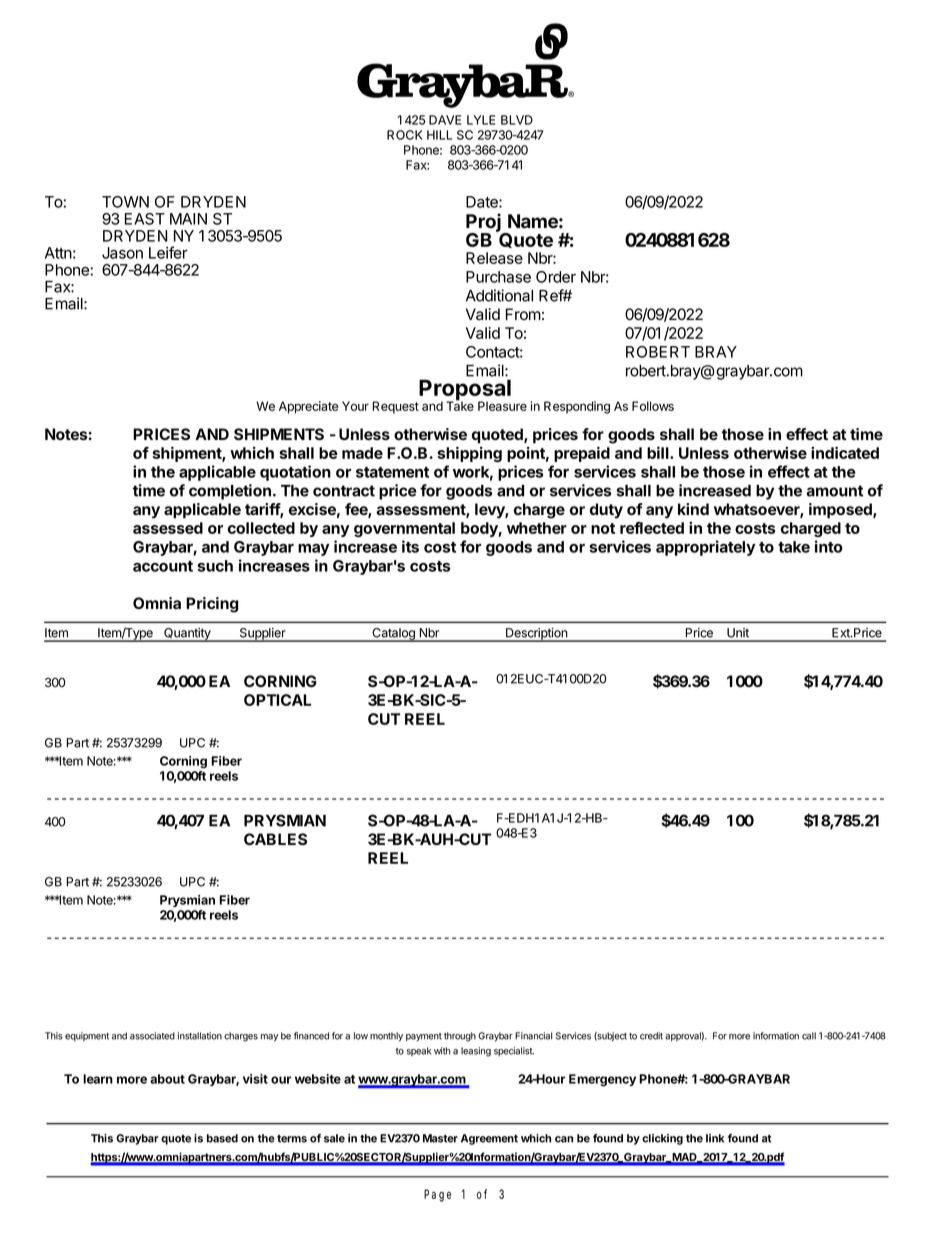  Describe the element at coordinates (693, 509) in the screenshot. I see `kind` at that location.
